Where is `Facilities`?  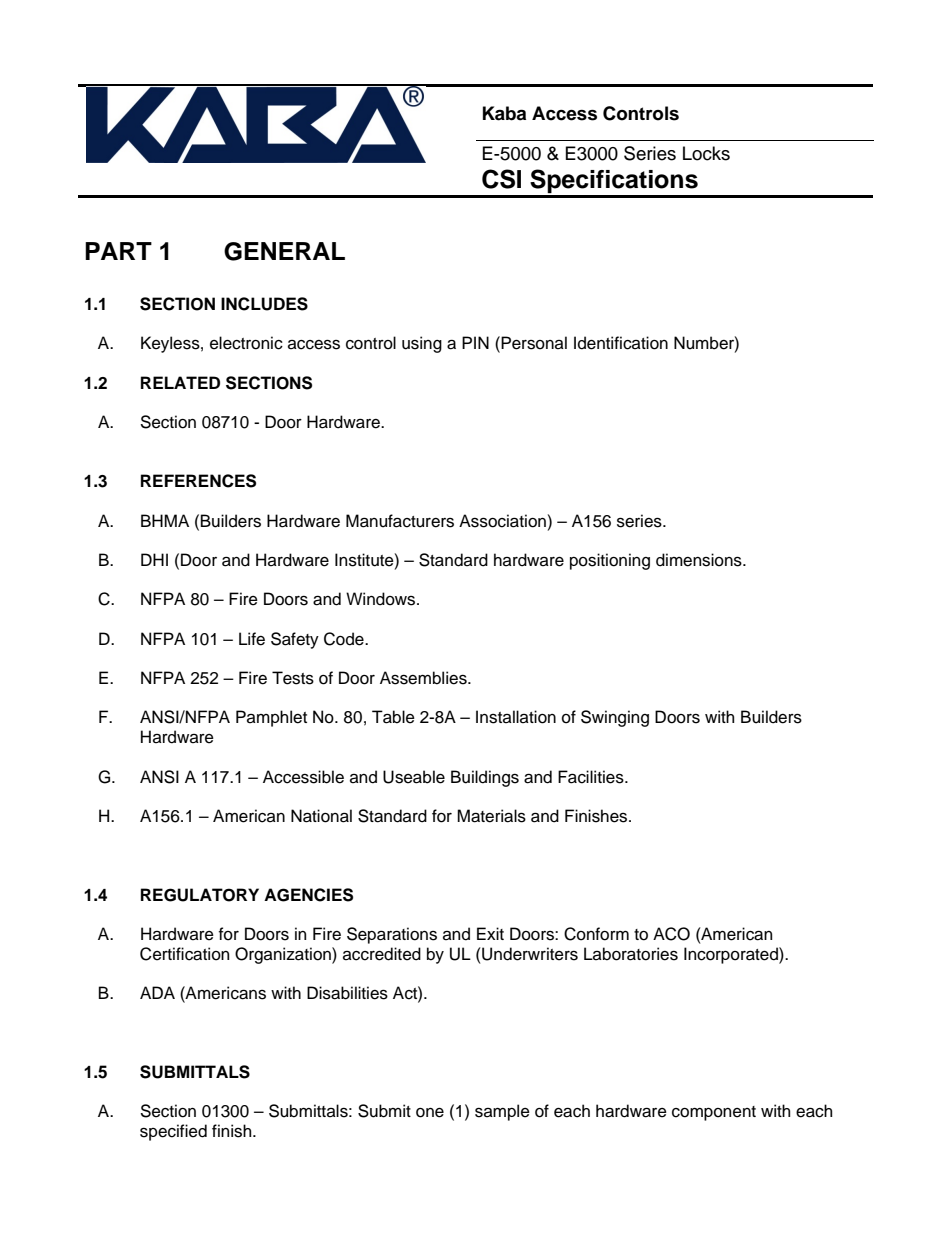 Facilities is located at coordinates (592, 777).
